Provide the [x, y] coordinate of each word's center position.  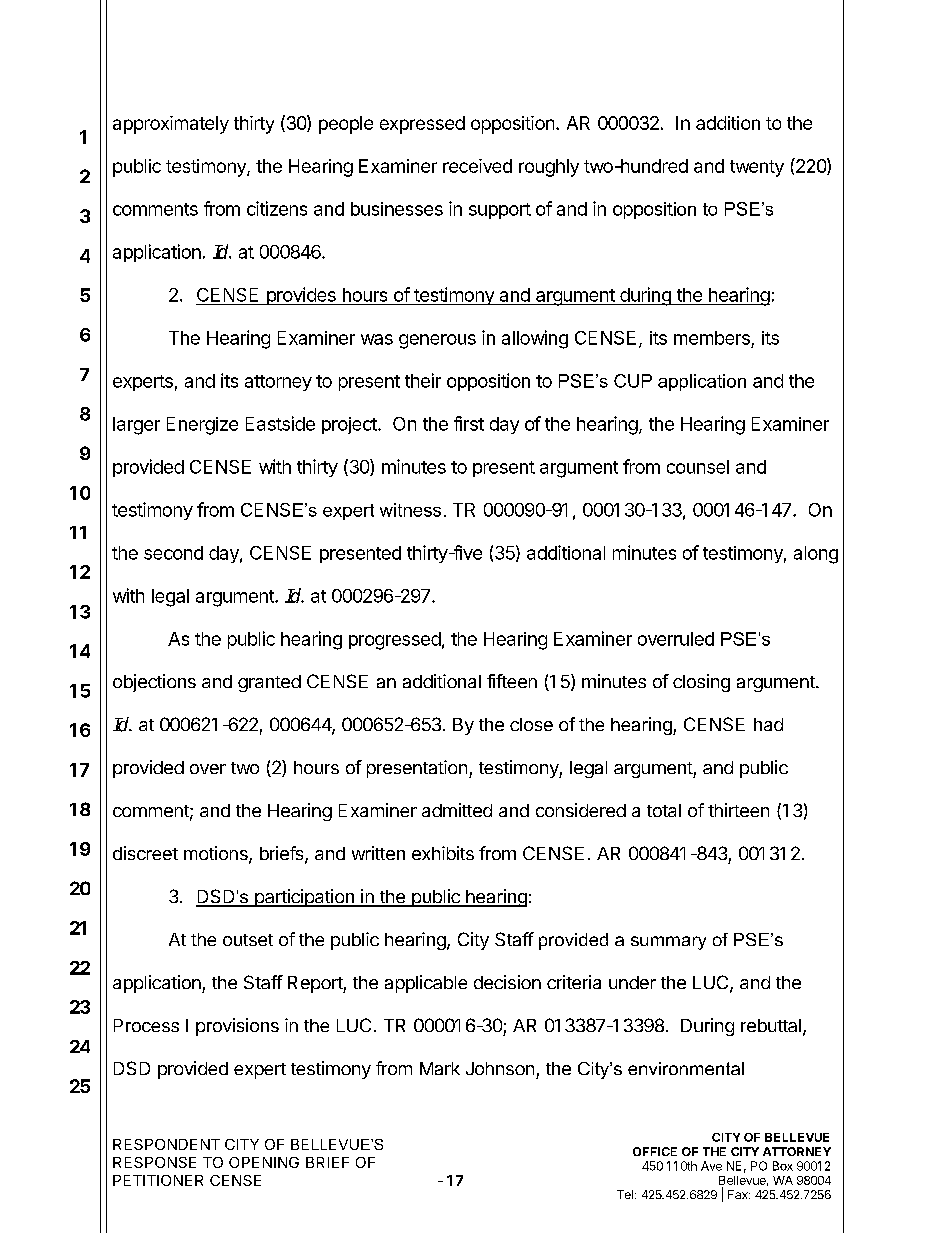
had [768, 724]
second [173, 553]
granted [269, 683]
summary [668, 943]
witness [410, 510]
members [712, 338]
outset [248, 940]
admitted [457, 810]
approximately [171, 125]
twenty [757, 168]
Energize [202, 426]
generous [437, 341]
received [477, 166]
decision [507, 982]
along [816, 555]
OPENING [264, 1162]
